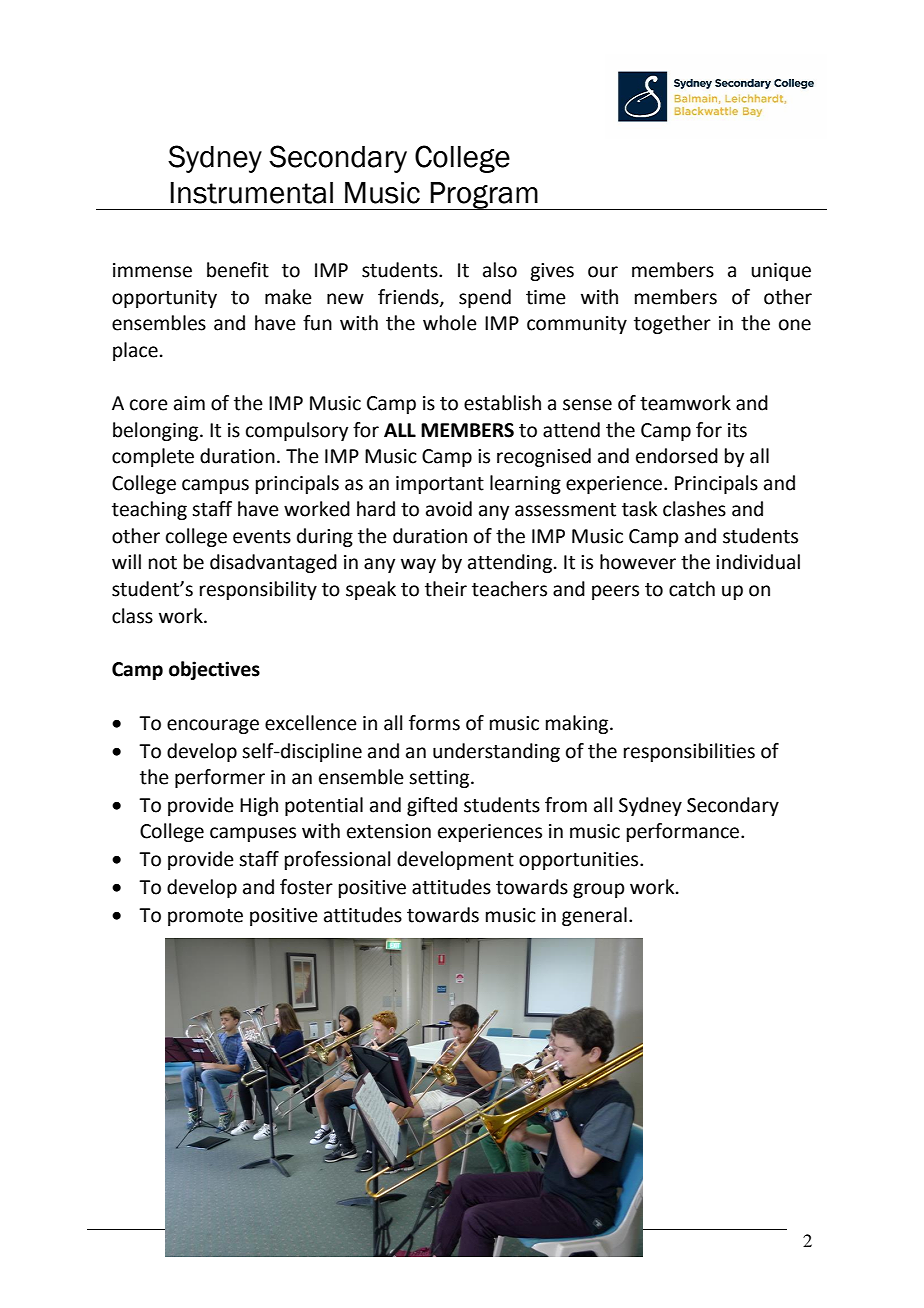  I want to click on Instrumental, so click(251, 193).
